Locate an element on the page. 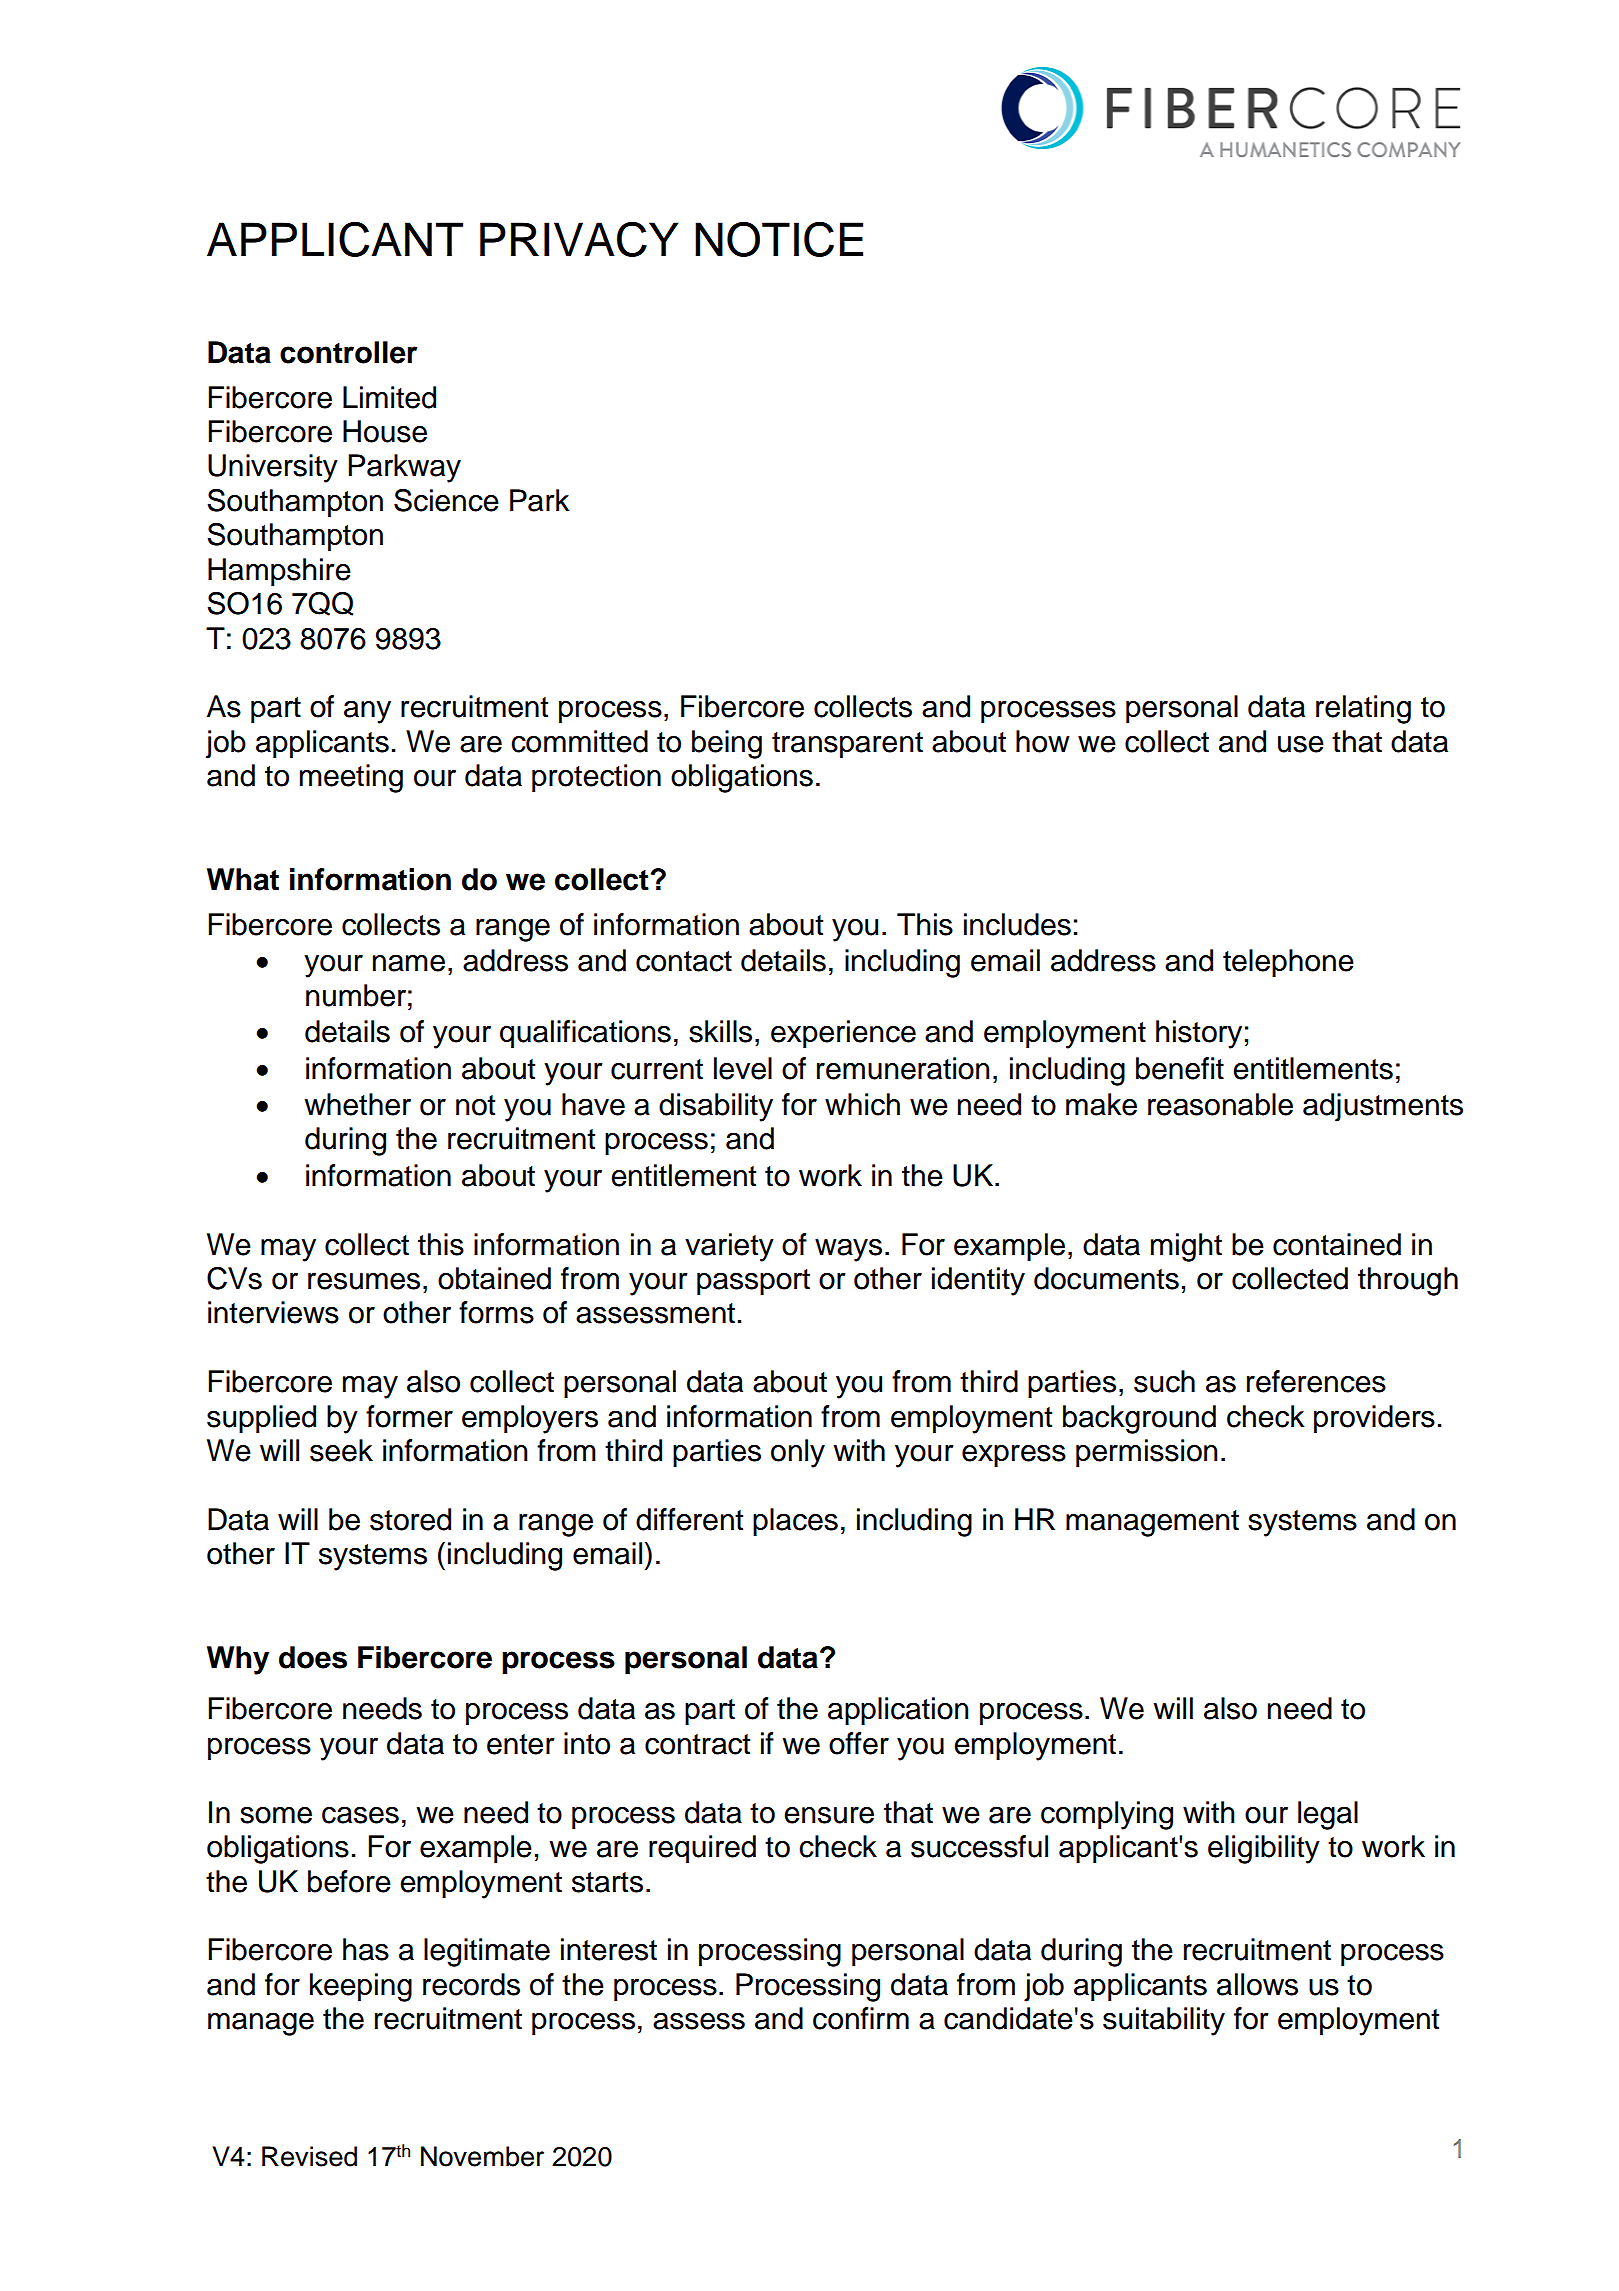  how is located at coordinates (1043, 741).
